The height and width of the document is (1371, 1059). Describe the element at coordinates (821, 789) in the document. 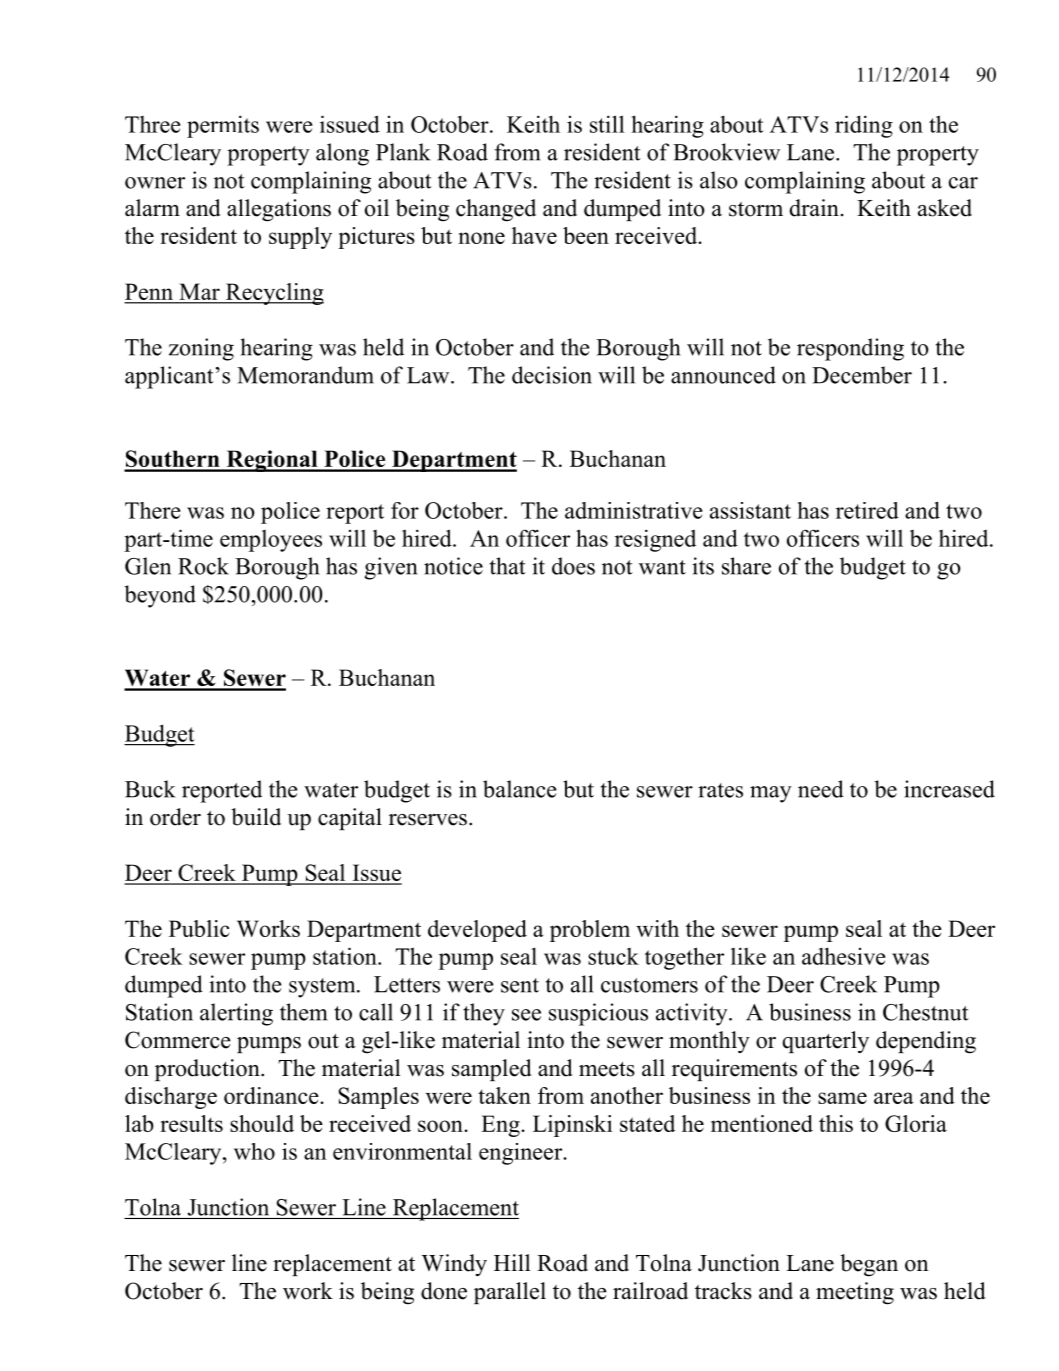

I see `need` at that location.
